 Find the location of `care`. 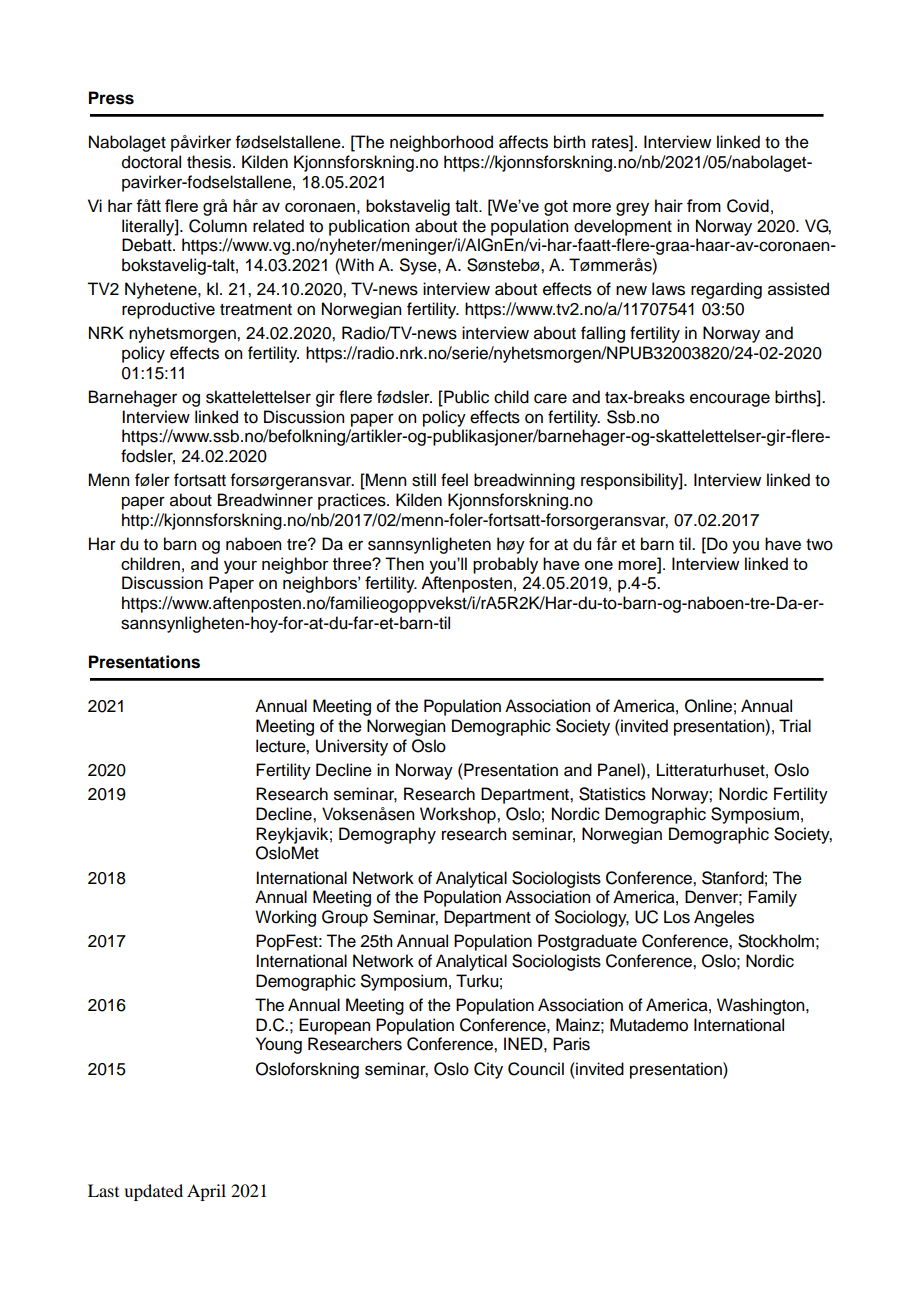

care is located at coordinates (550, 398).
